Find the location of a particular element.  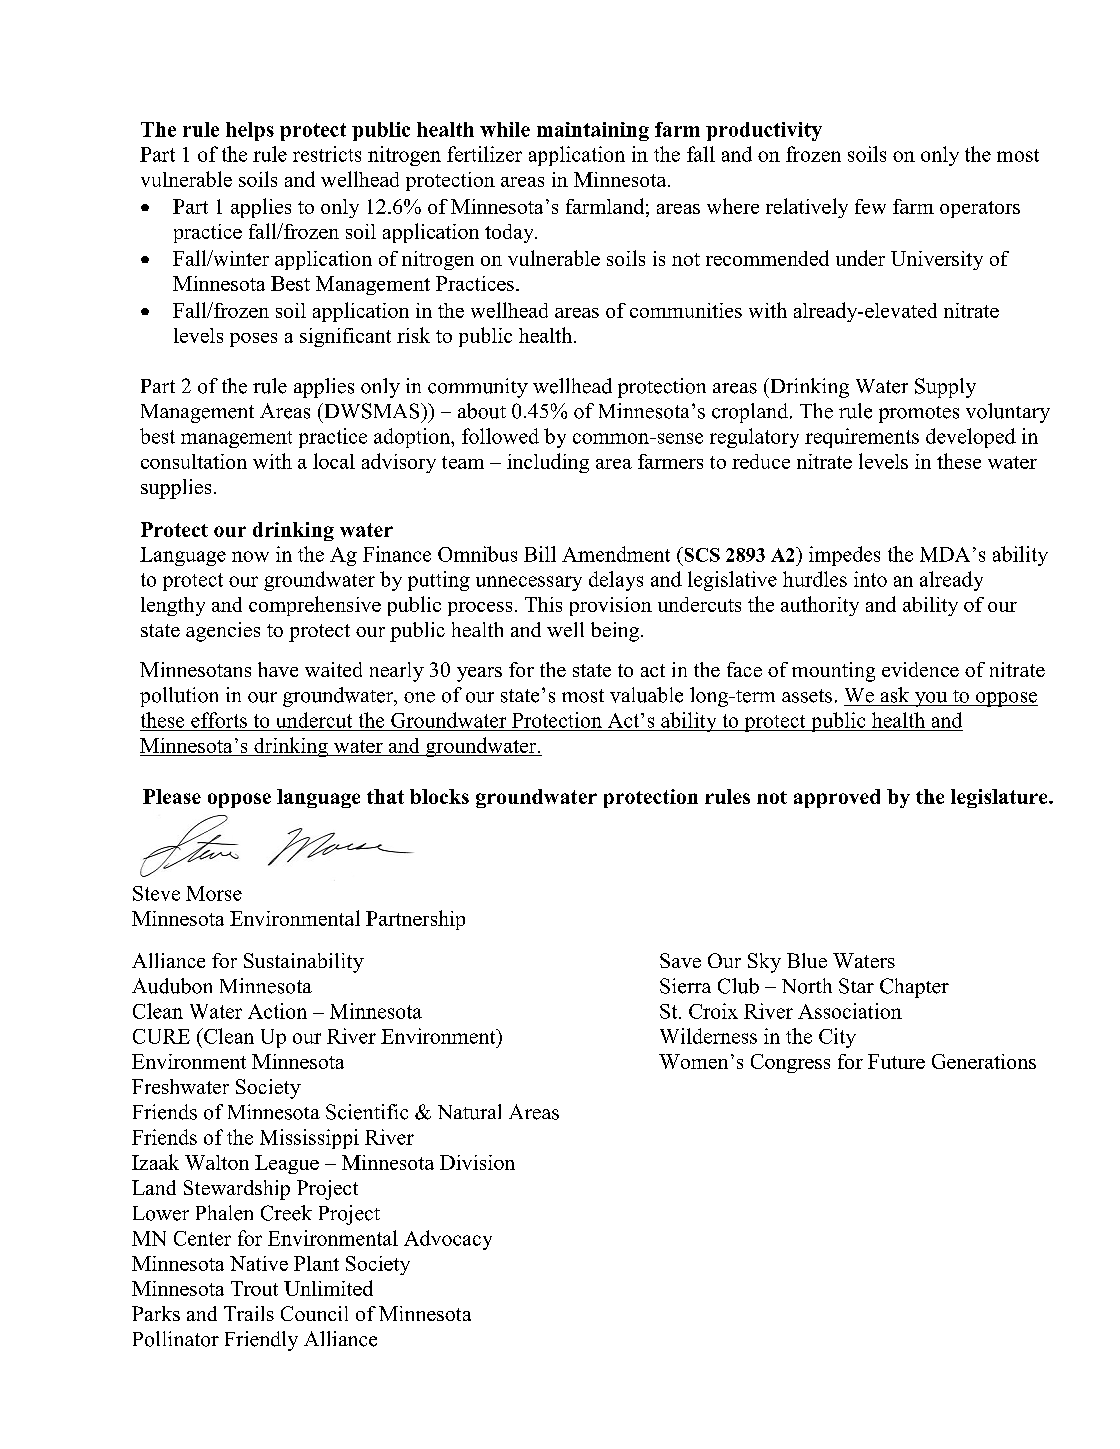

Morse is located at coordinates (214, 893).
